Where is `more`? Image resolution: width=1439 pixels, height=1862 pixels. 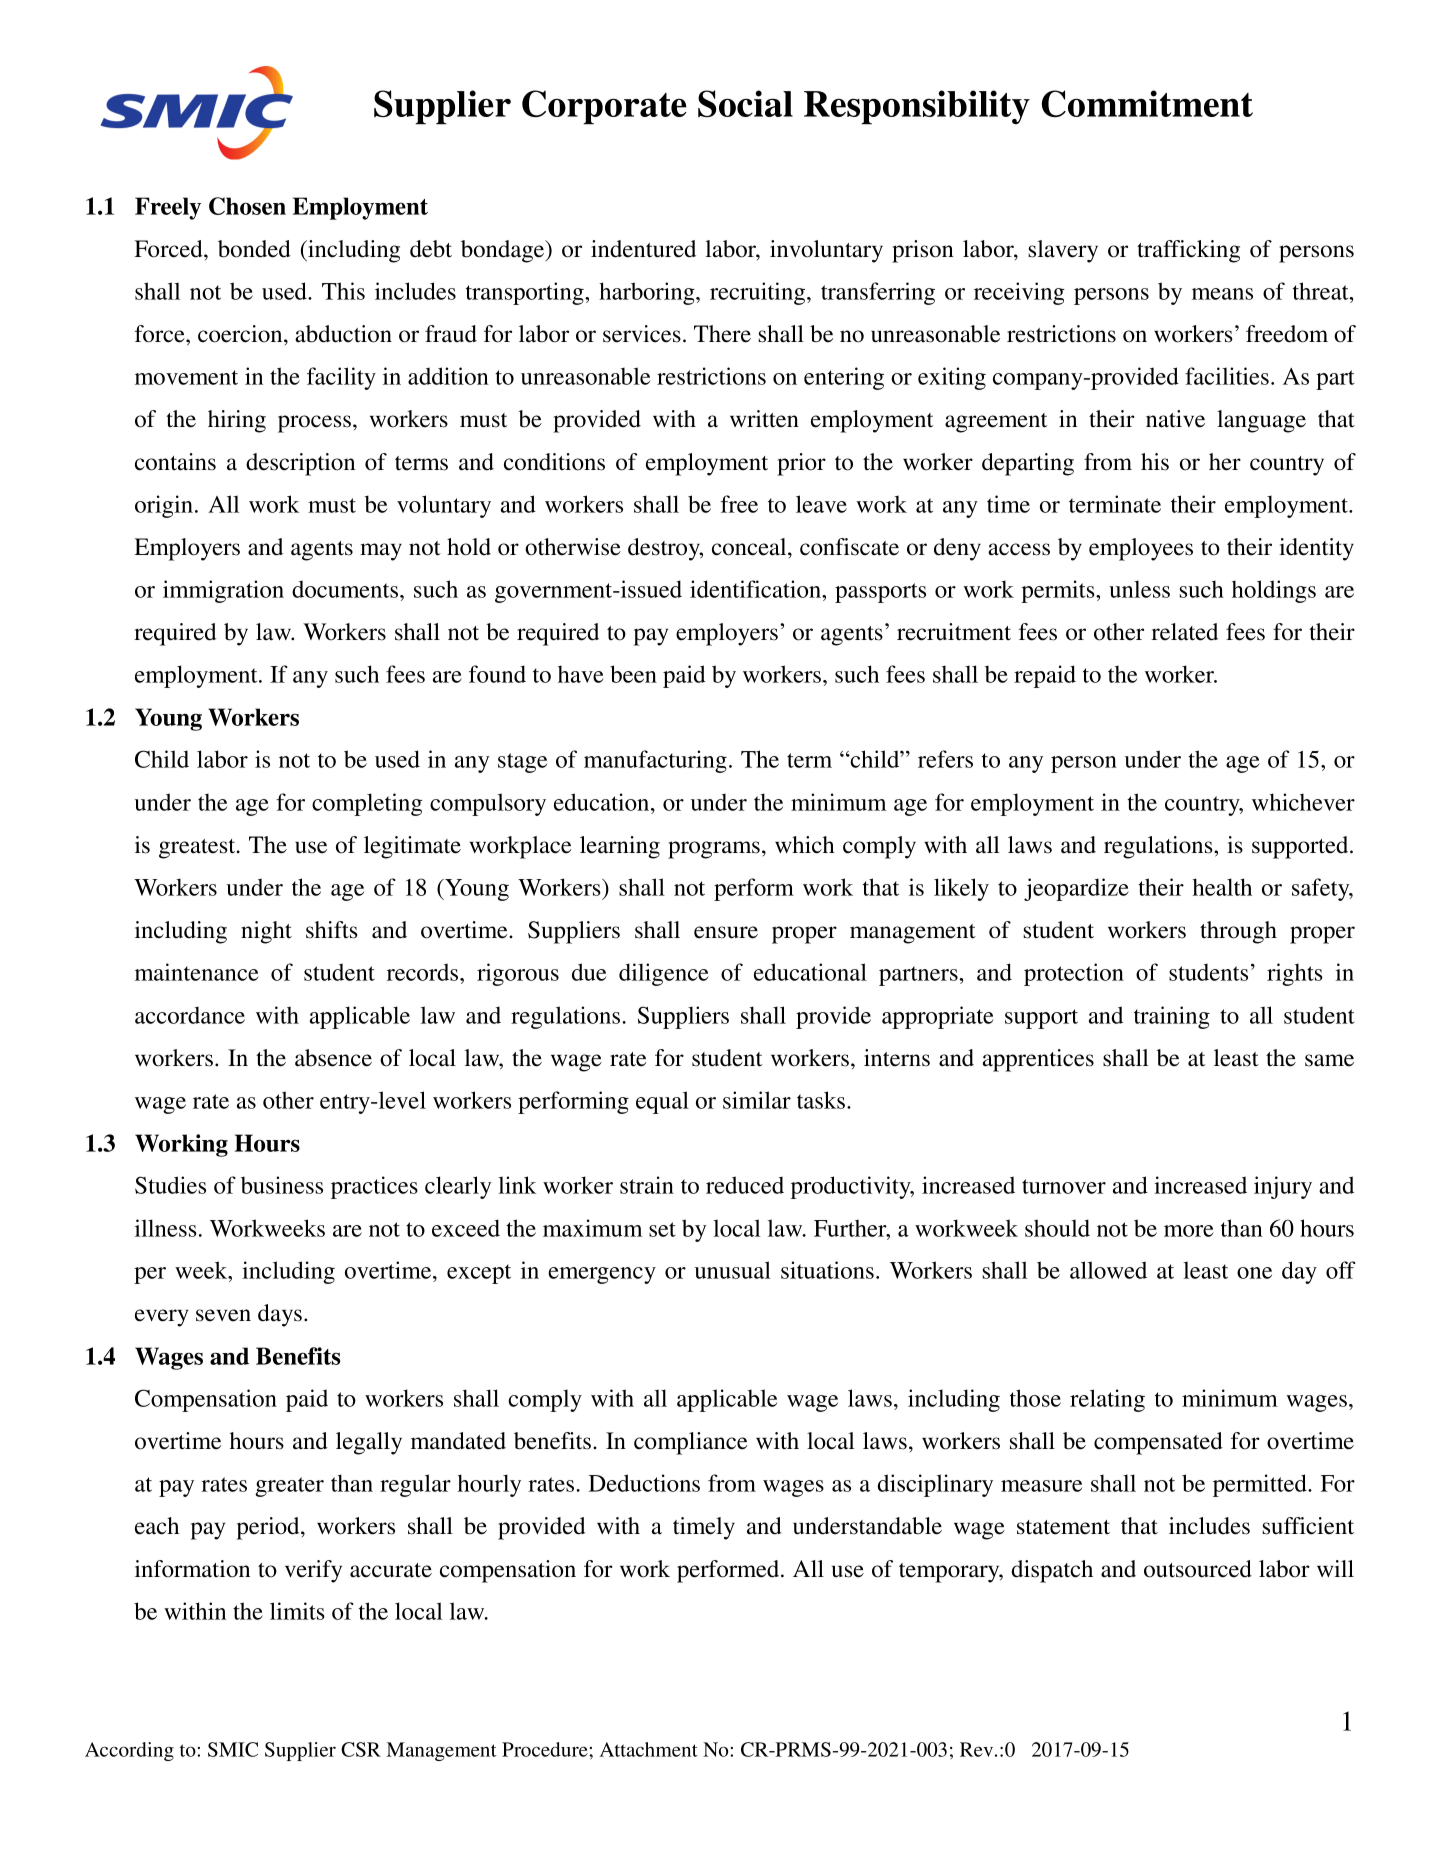 more is located at coordinates (1189, 1231).
